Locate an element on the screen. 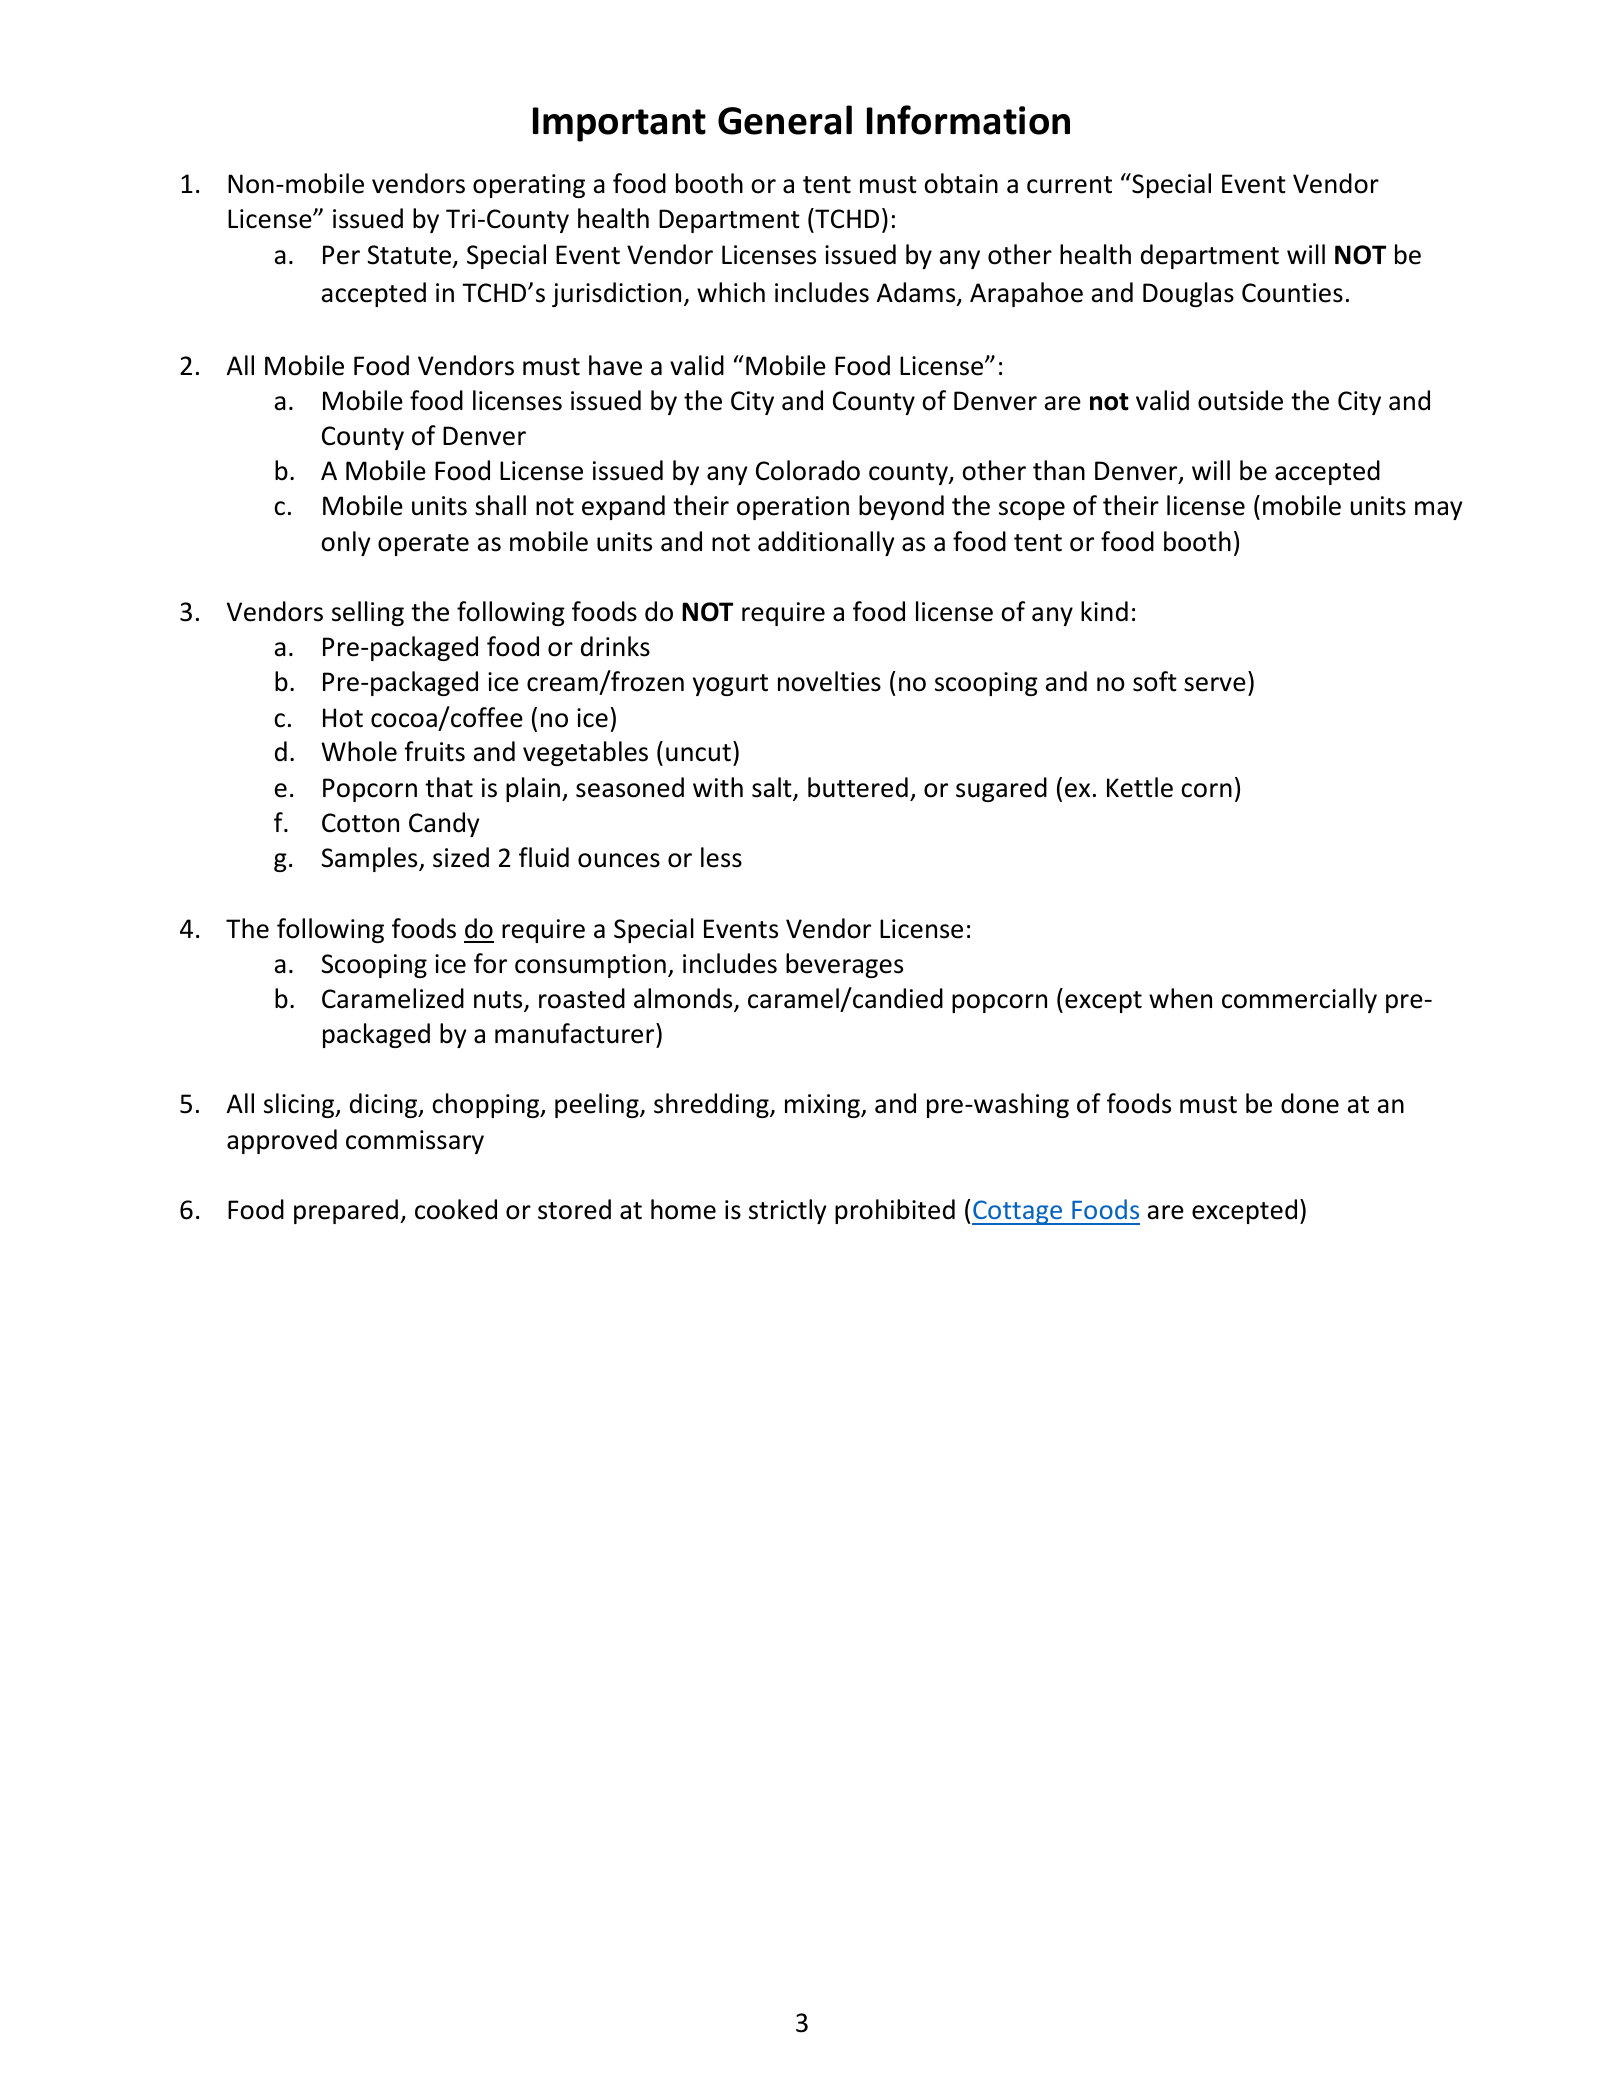 This screenshot has width=1604, height=2075. operating is located at coordinates (529, 186).
